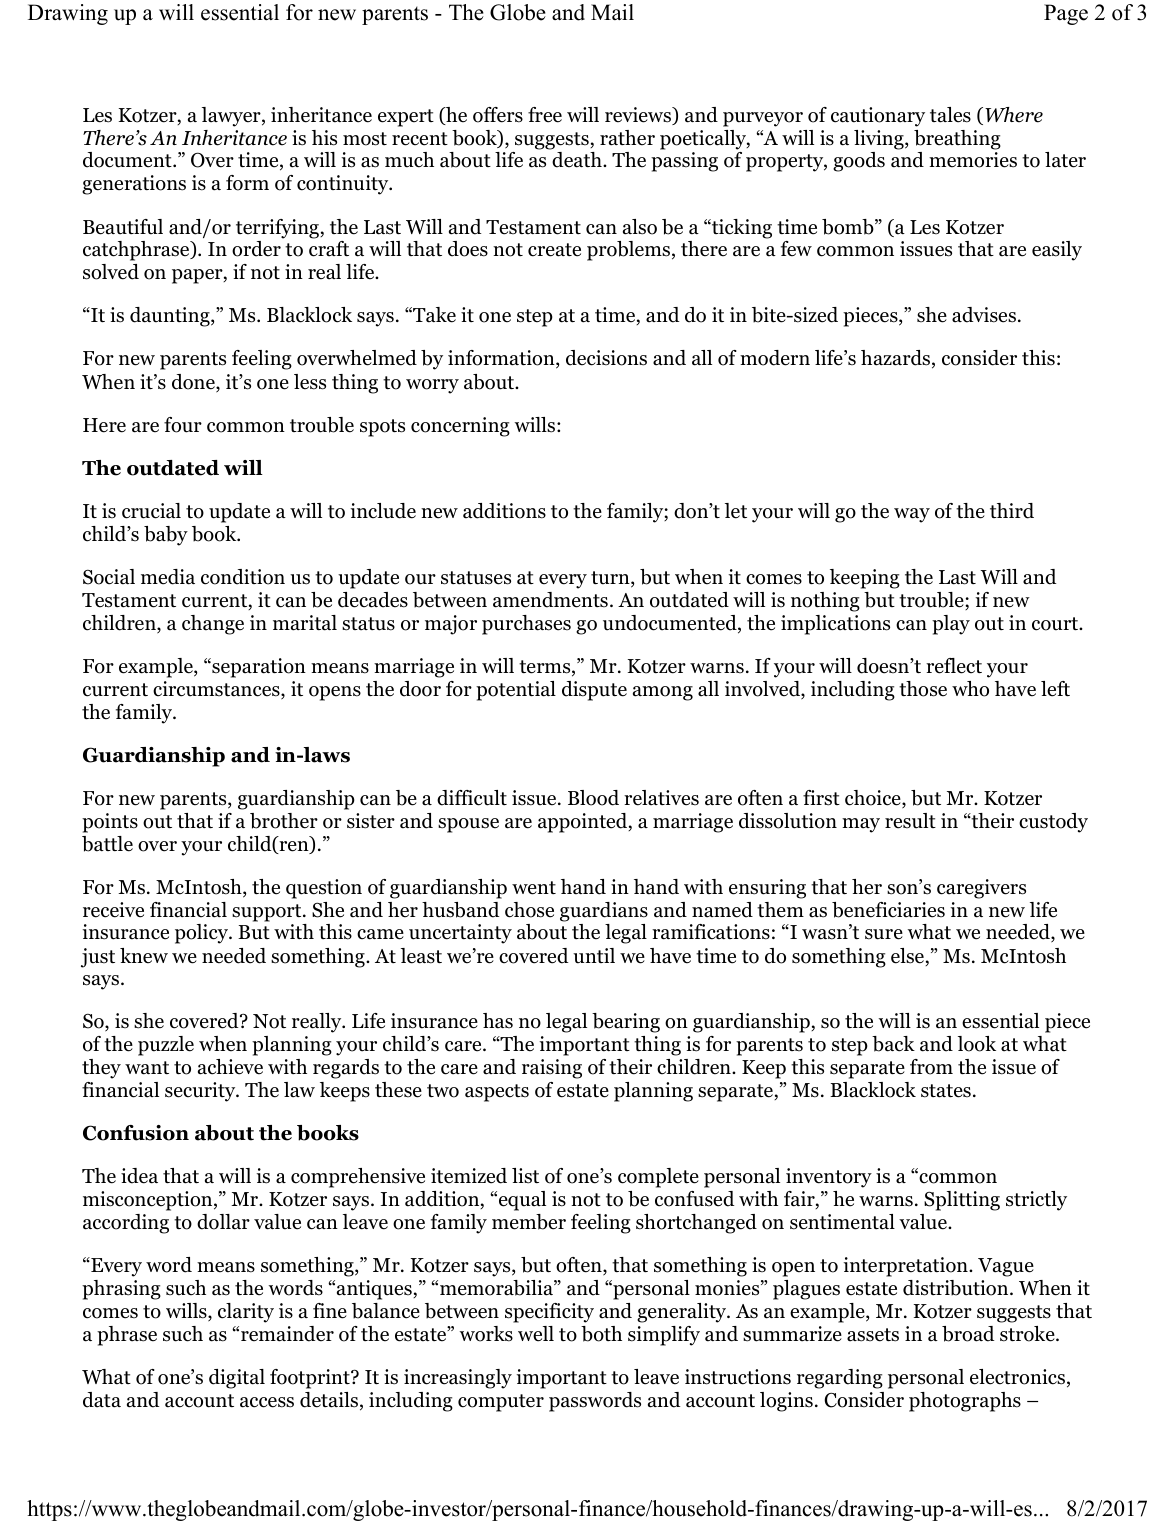 The width and height of the screenshot is (1176, 1522). I want to click on free, so click(545, 115).
